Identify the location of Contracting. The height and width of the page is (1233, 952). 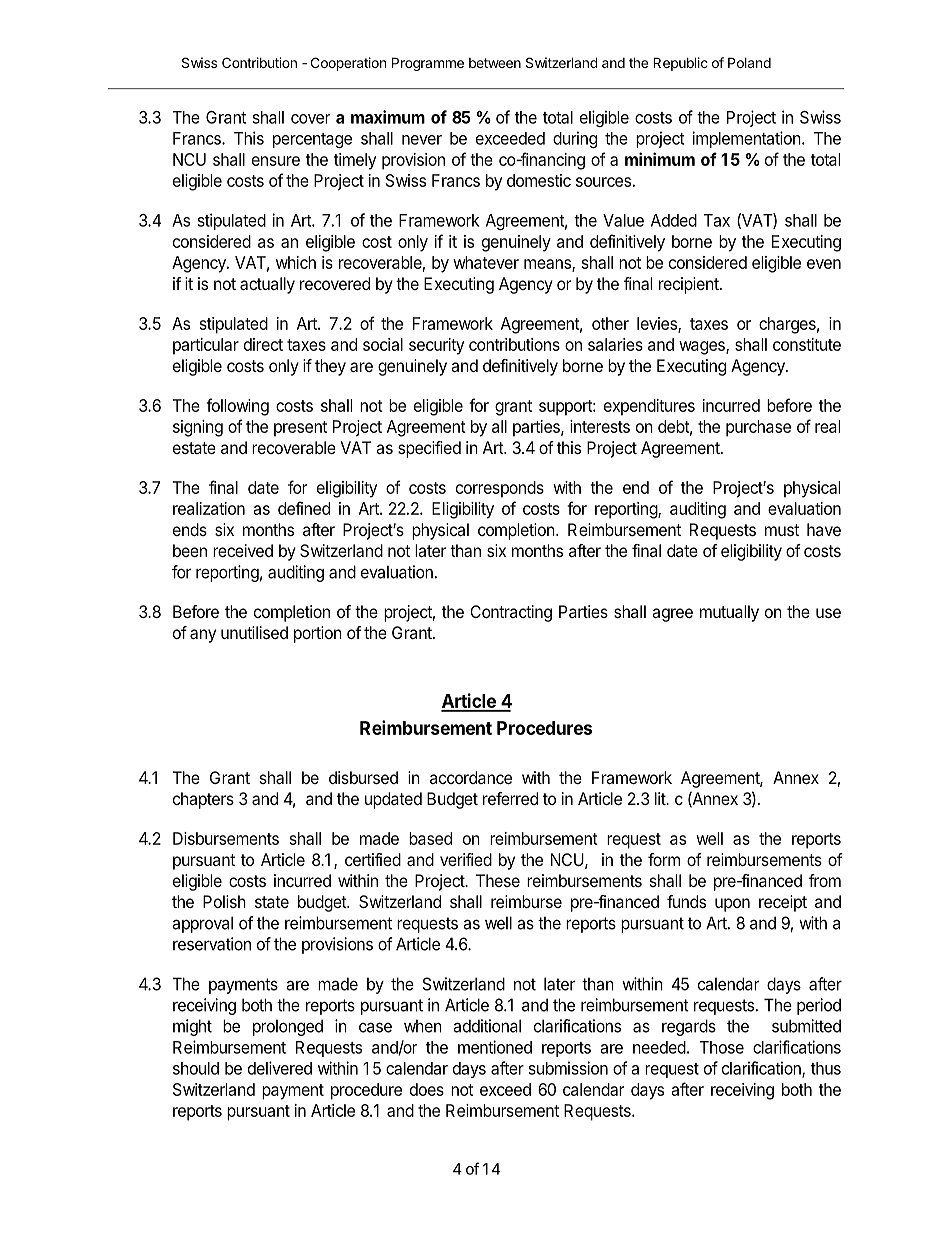
(511, 613).
